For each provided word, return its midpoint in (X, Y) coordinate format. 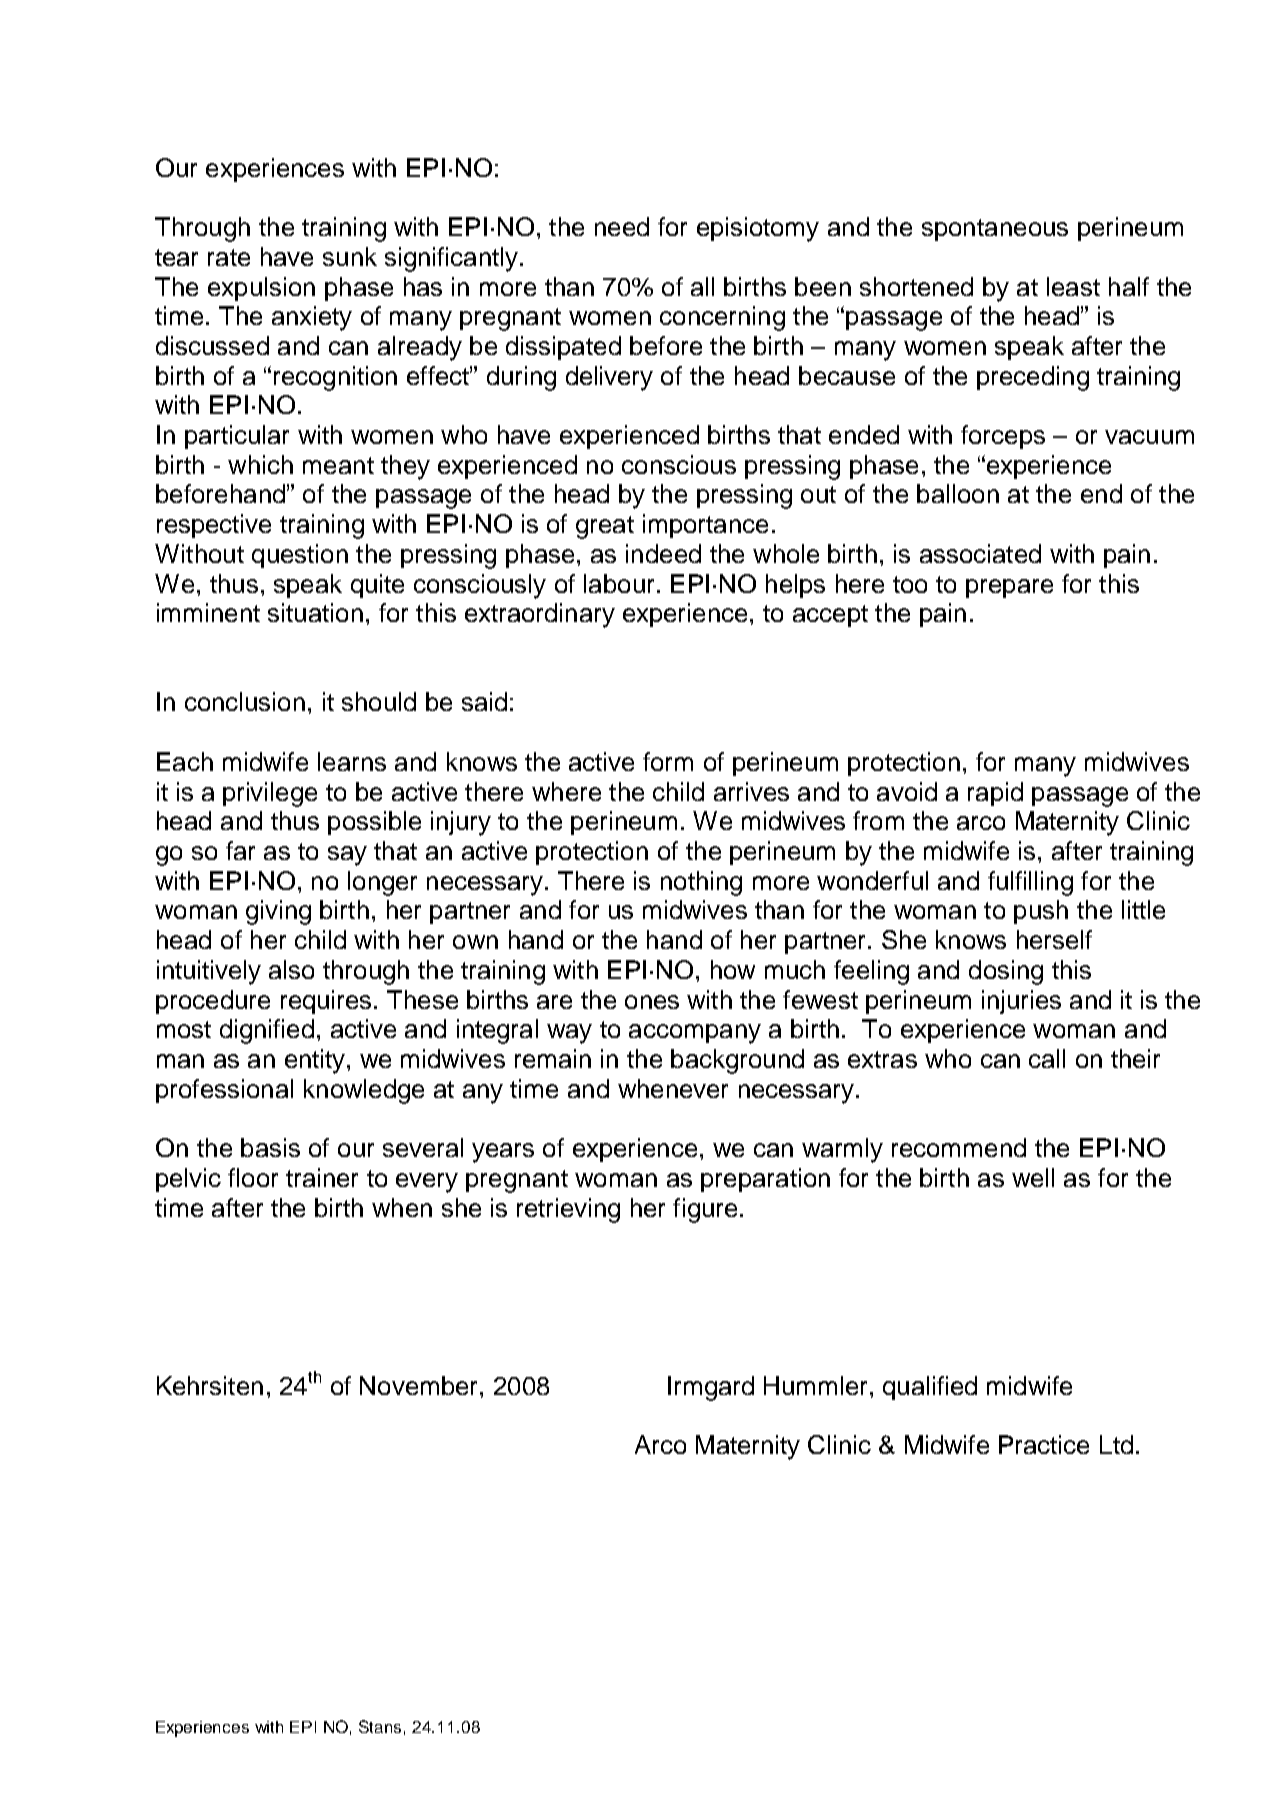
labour (619, 583)
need (622, 226)
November (420, 1385)
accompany (695, 1034)
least (1073, 286)
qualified (930, 1388)
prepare (1009, 588)
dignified (267, 1031)
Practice (1044, 1444)
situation (315, 612)
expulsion (261, 289)
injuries (1021, 1002)
